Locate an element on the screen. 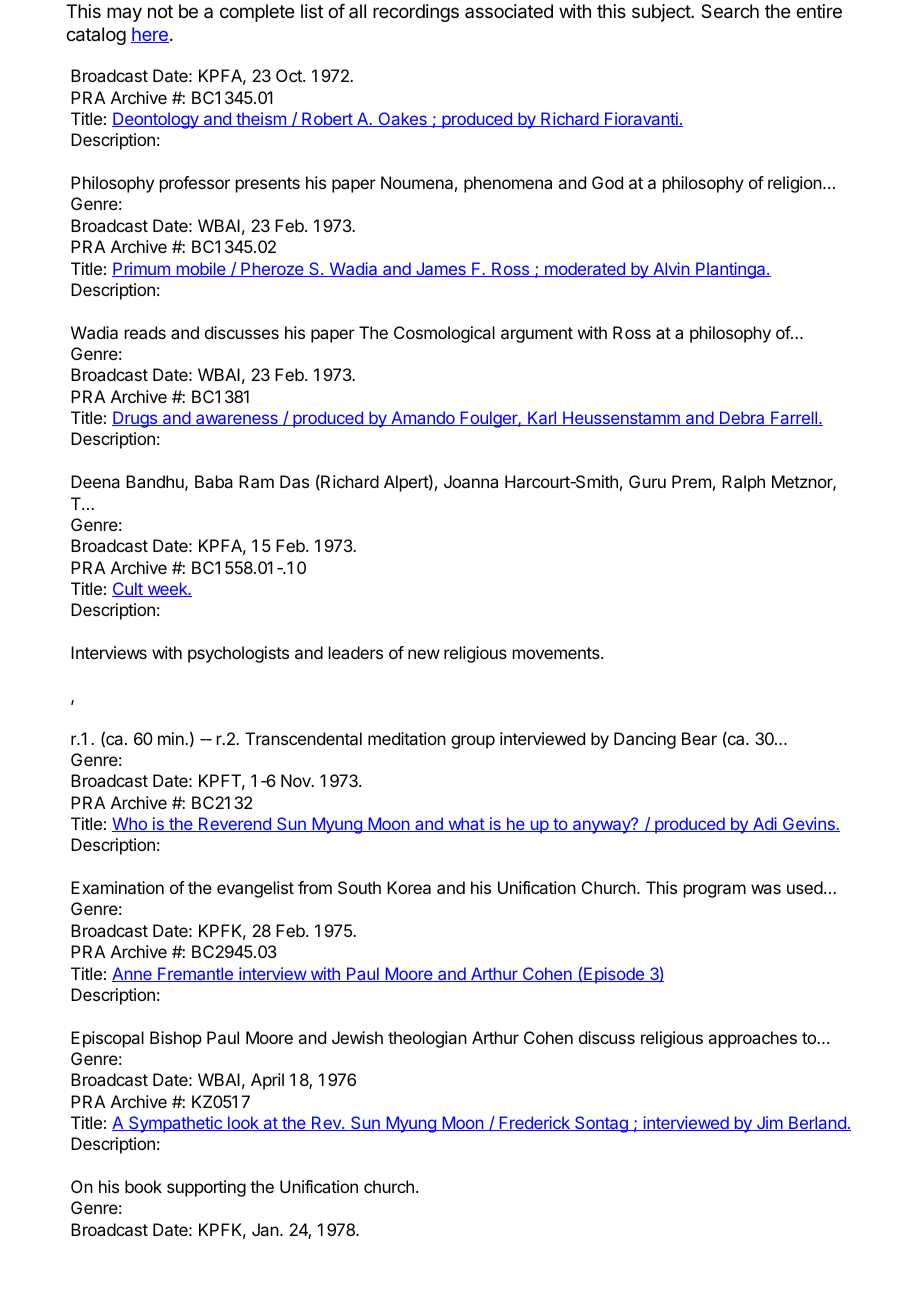 The width and height of the screenshot is (924, 1308). Bear is located at coordinates (699, 738).
